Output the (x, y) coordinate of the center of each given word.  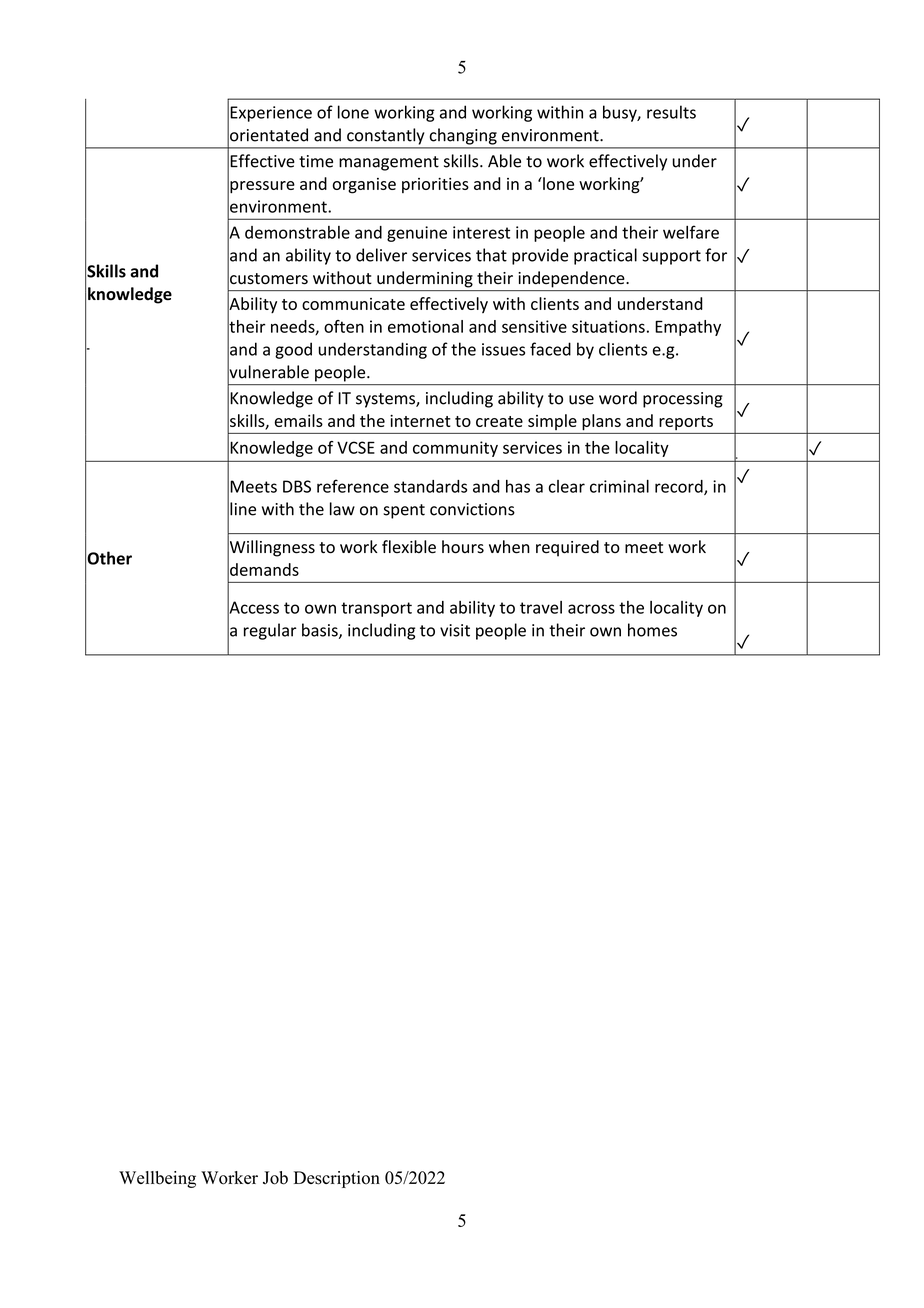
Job (275, 1178)
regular (270, 631)
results (671, 112)
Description (337, 1179)
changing (463, 136)
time (316, 161)
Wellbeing (157, 1179)
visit (455, 630)
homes (652, 630)
